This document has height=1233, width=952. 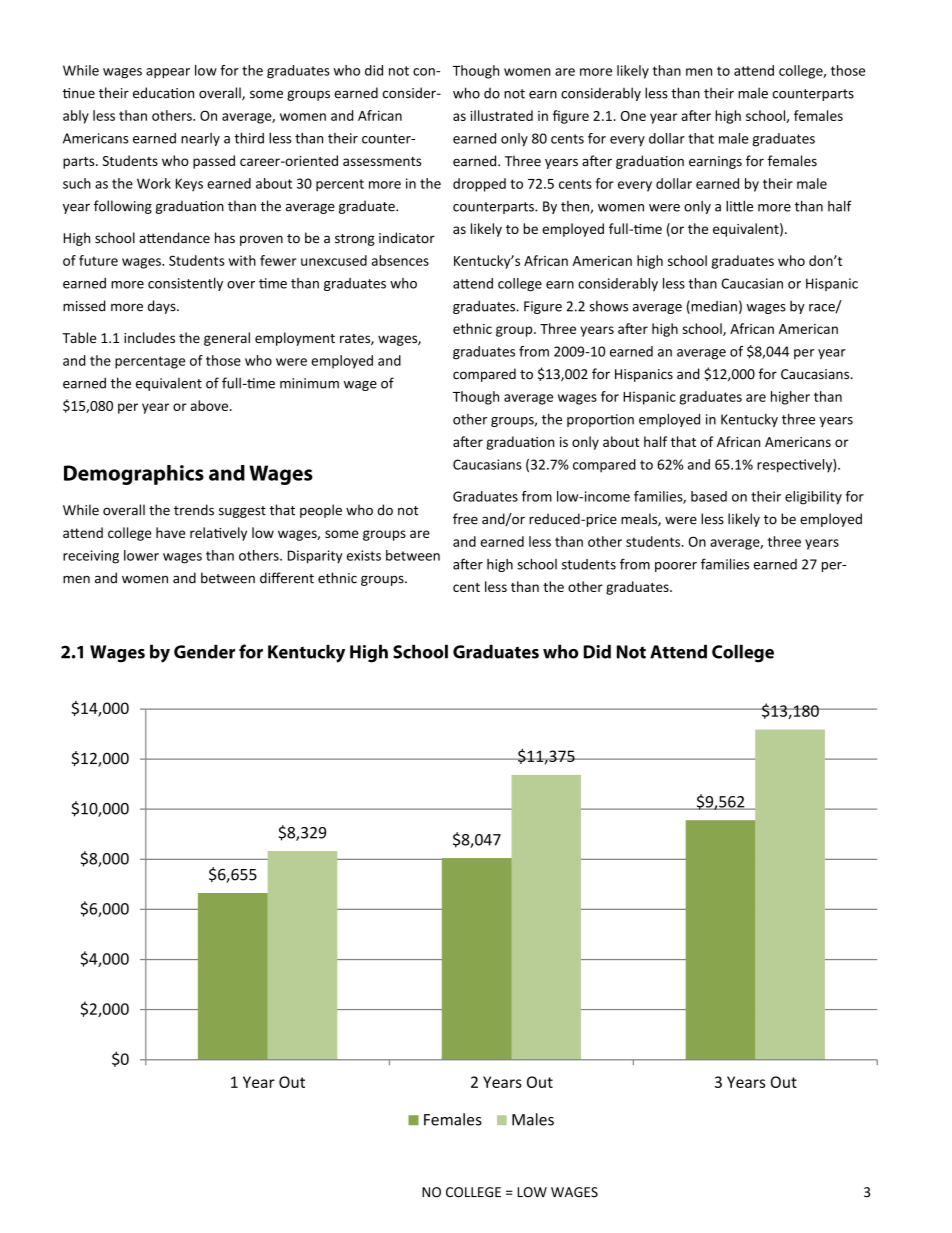 I want to click on poorer, so click(x=676, y=567).
